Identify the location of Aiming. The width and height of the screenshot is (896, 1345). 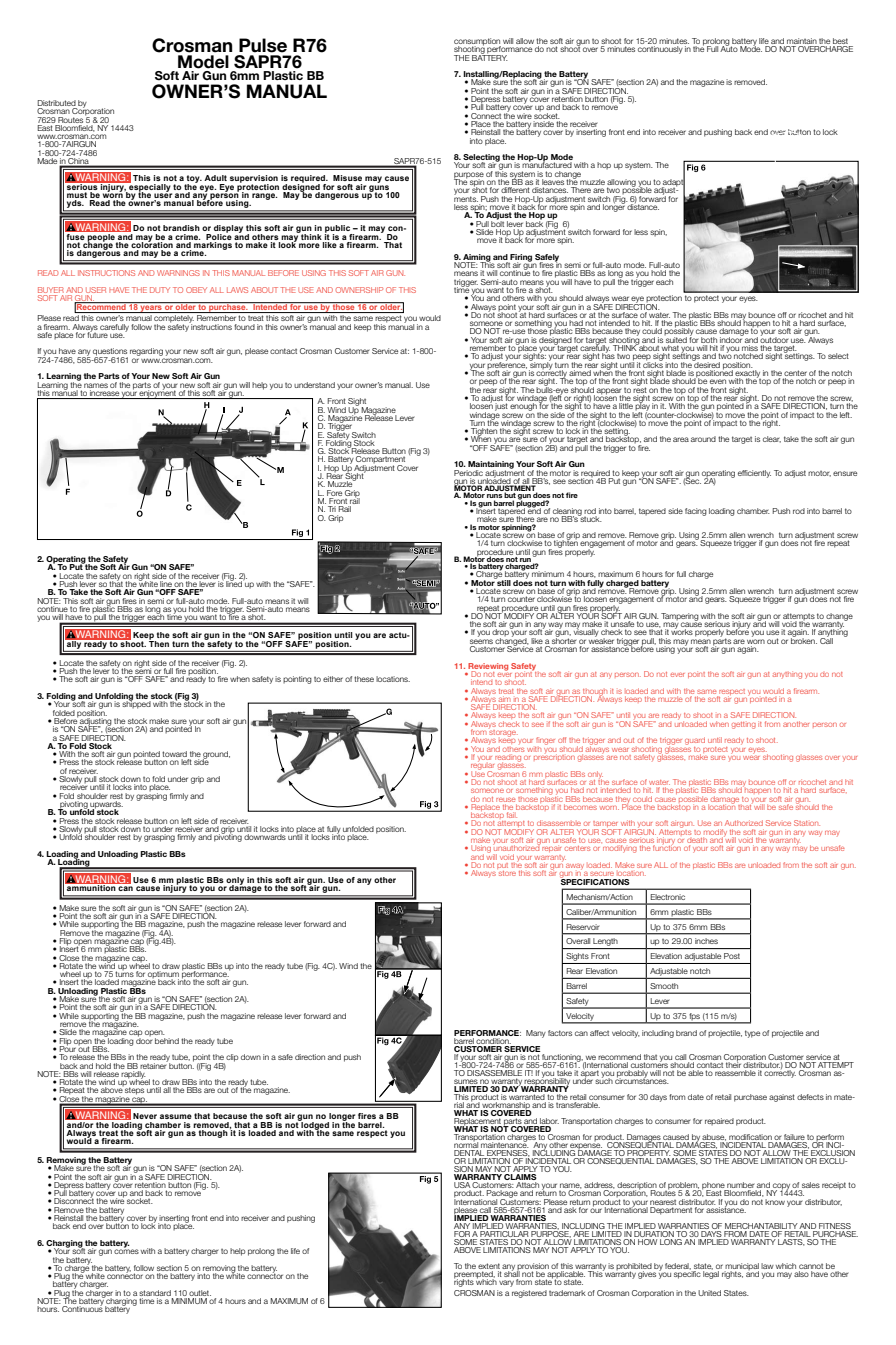
(476, 259).
